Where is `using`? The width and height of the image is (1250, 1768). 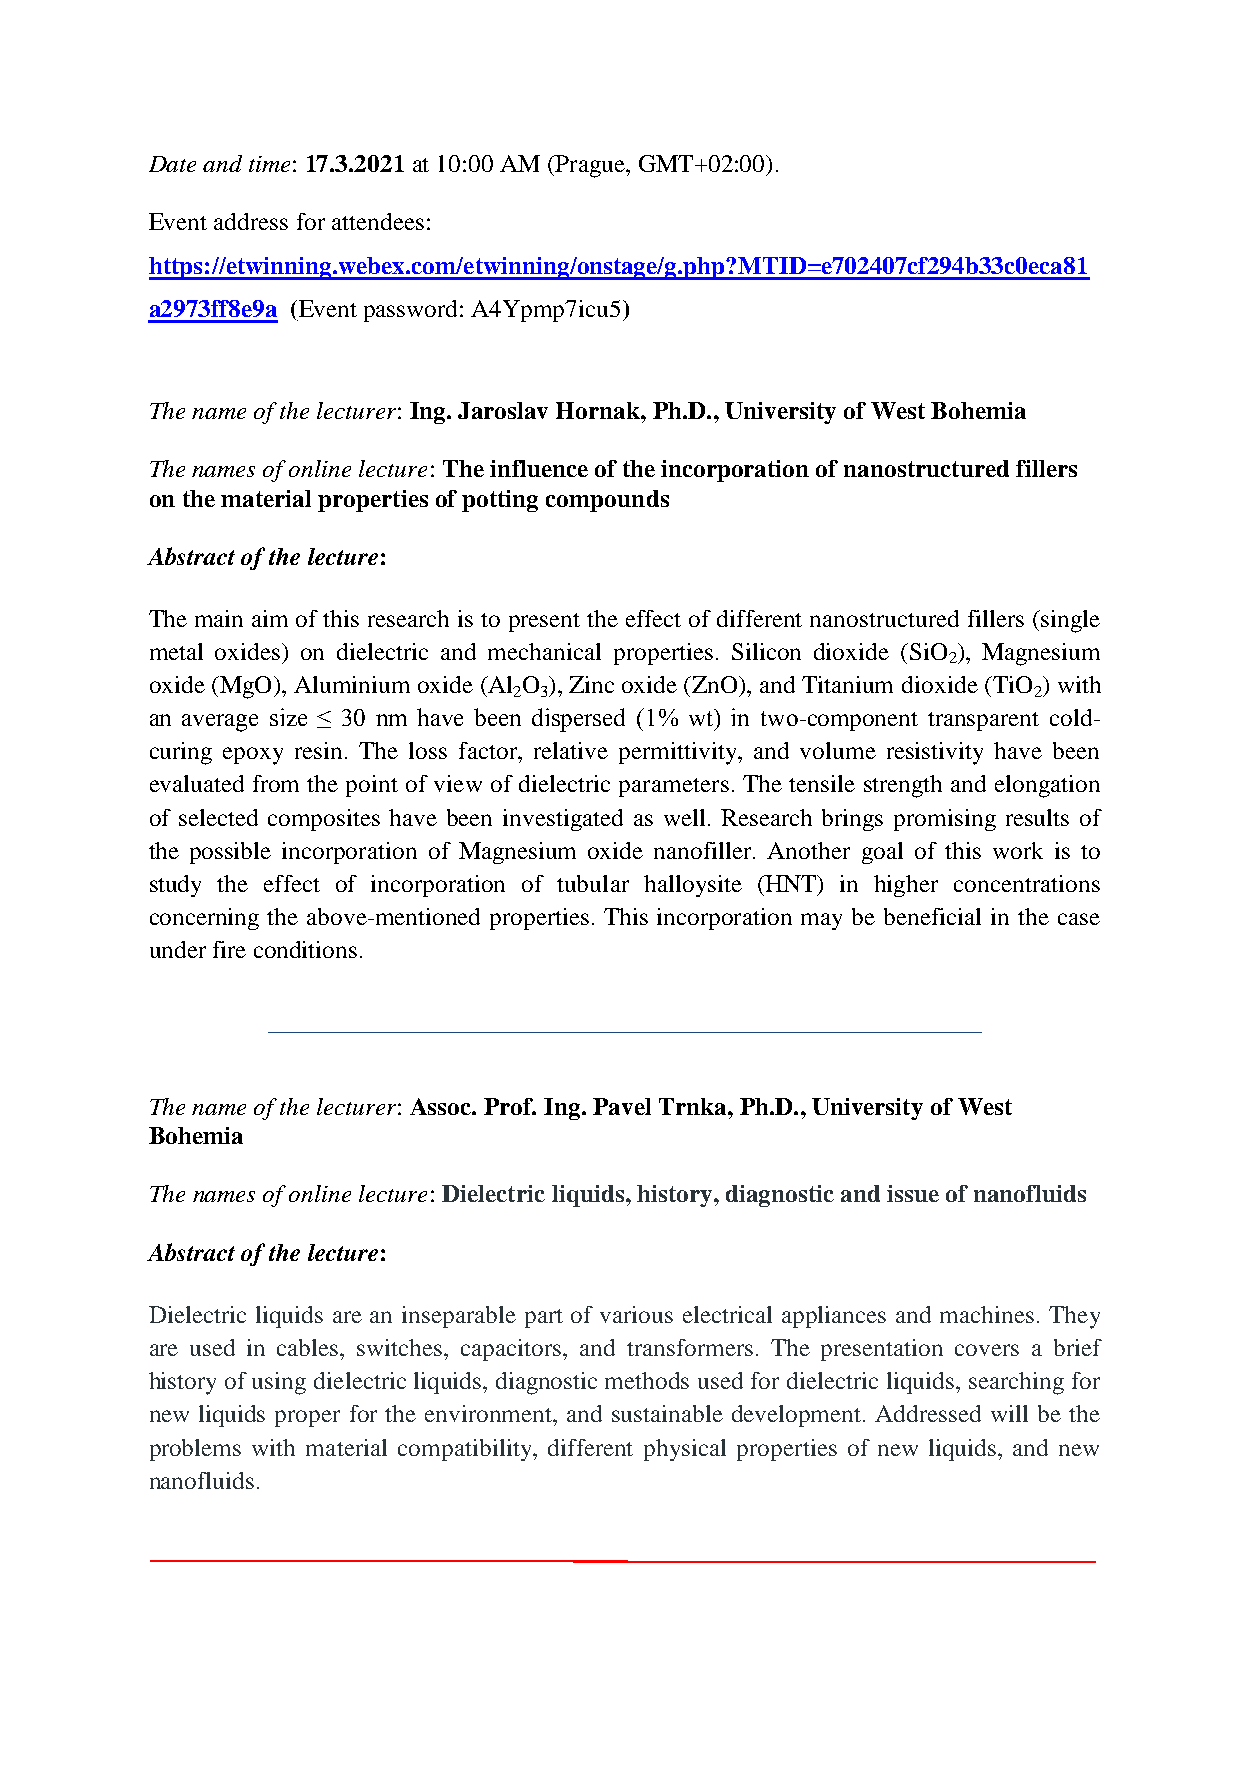 using is located at coordinates (279, 1383).
